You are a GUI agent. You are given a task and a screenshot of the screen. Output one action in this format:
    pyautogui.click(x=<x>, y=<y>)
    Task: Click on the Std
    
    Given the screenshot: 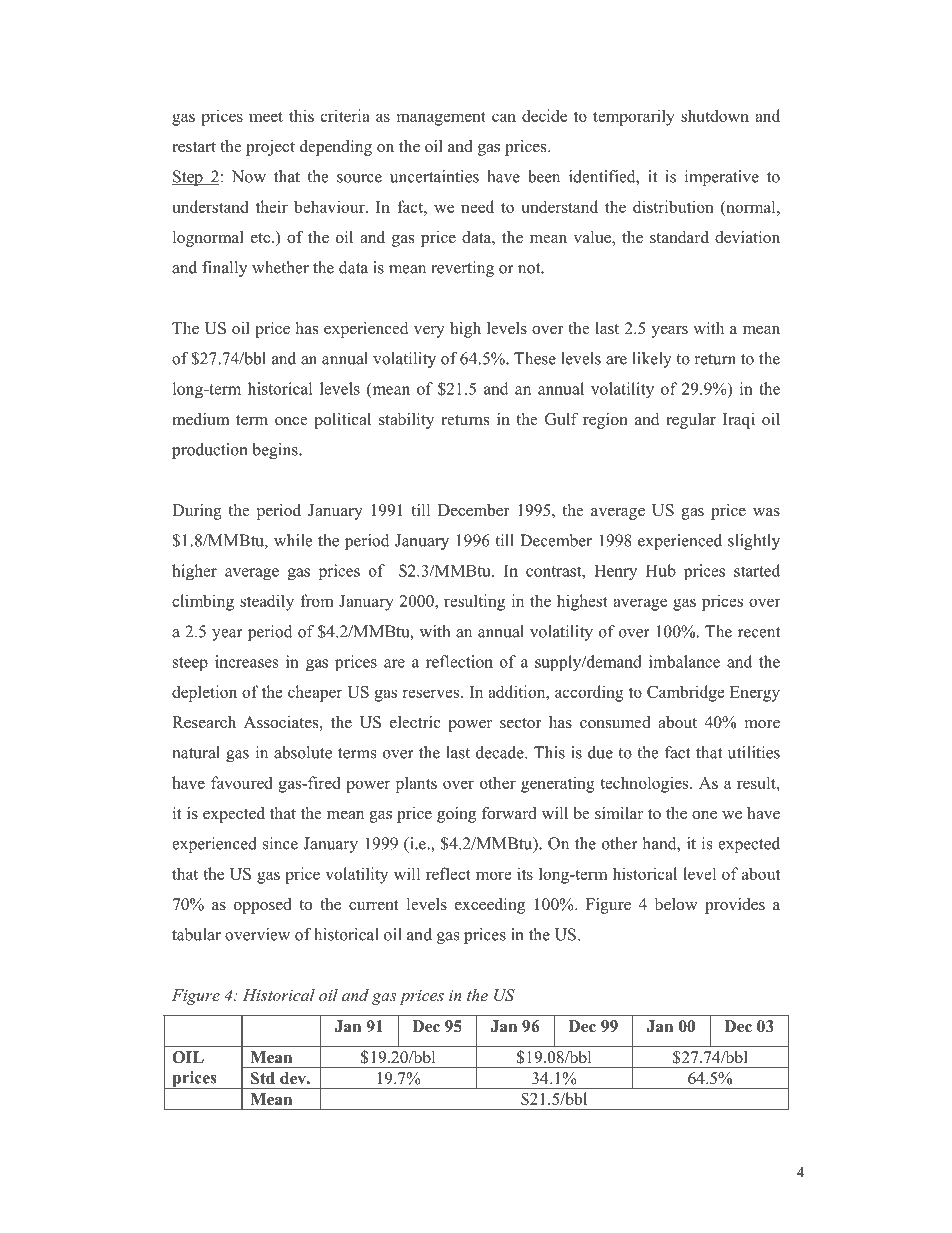 What is the action you would take?
    pyautogui.click(x=263, y=1078)
